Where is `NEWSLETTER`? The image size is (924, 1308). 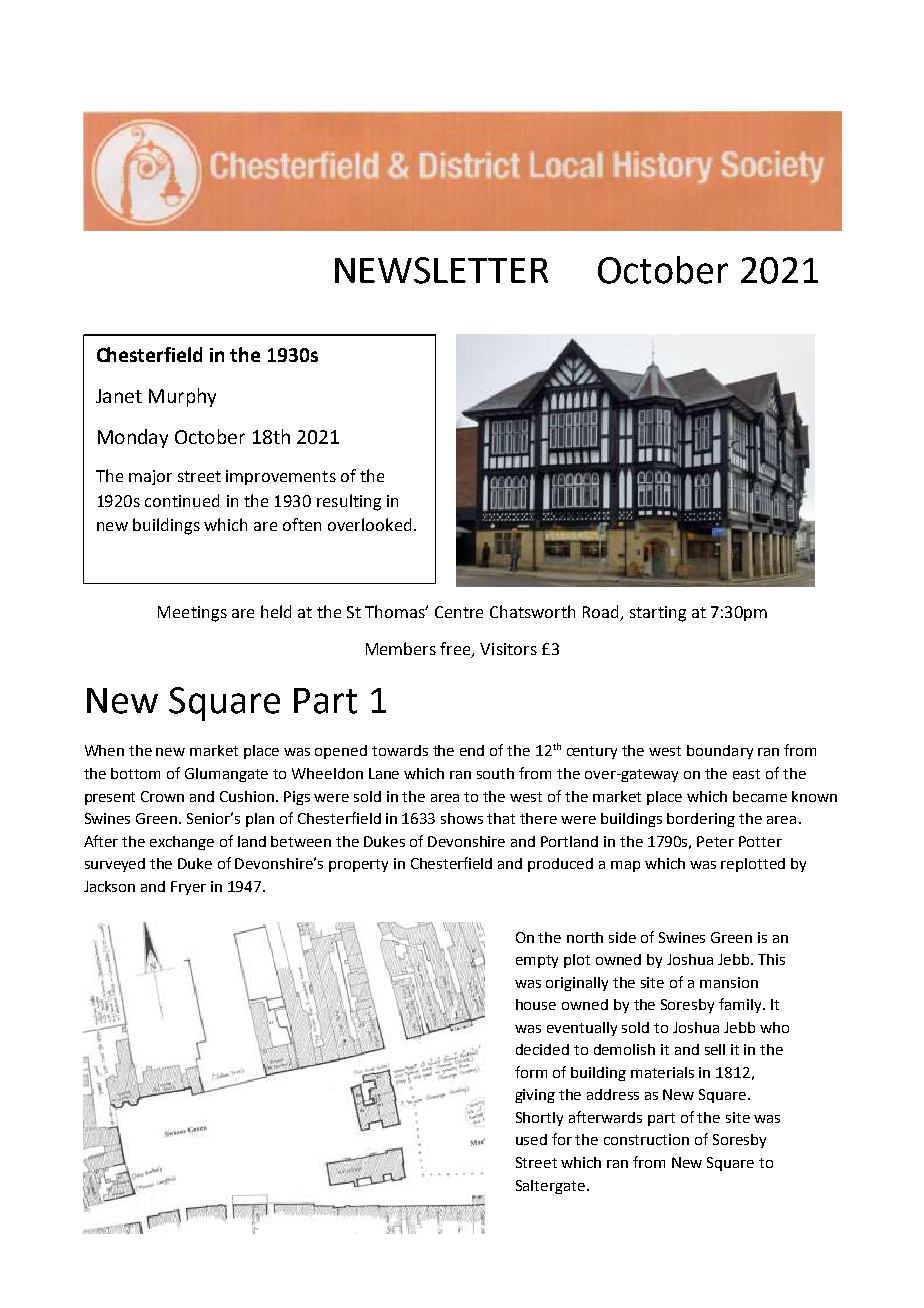
NEWSLETTER is located at coordinates (441, 270).
